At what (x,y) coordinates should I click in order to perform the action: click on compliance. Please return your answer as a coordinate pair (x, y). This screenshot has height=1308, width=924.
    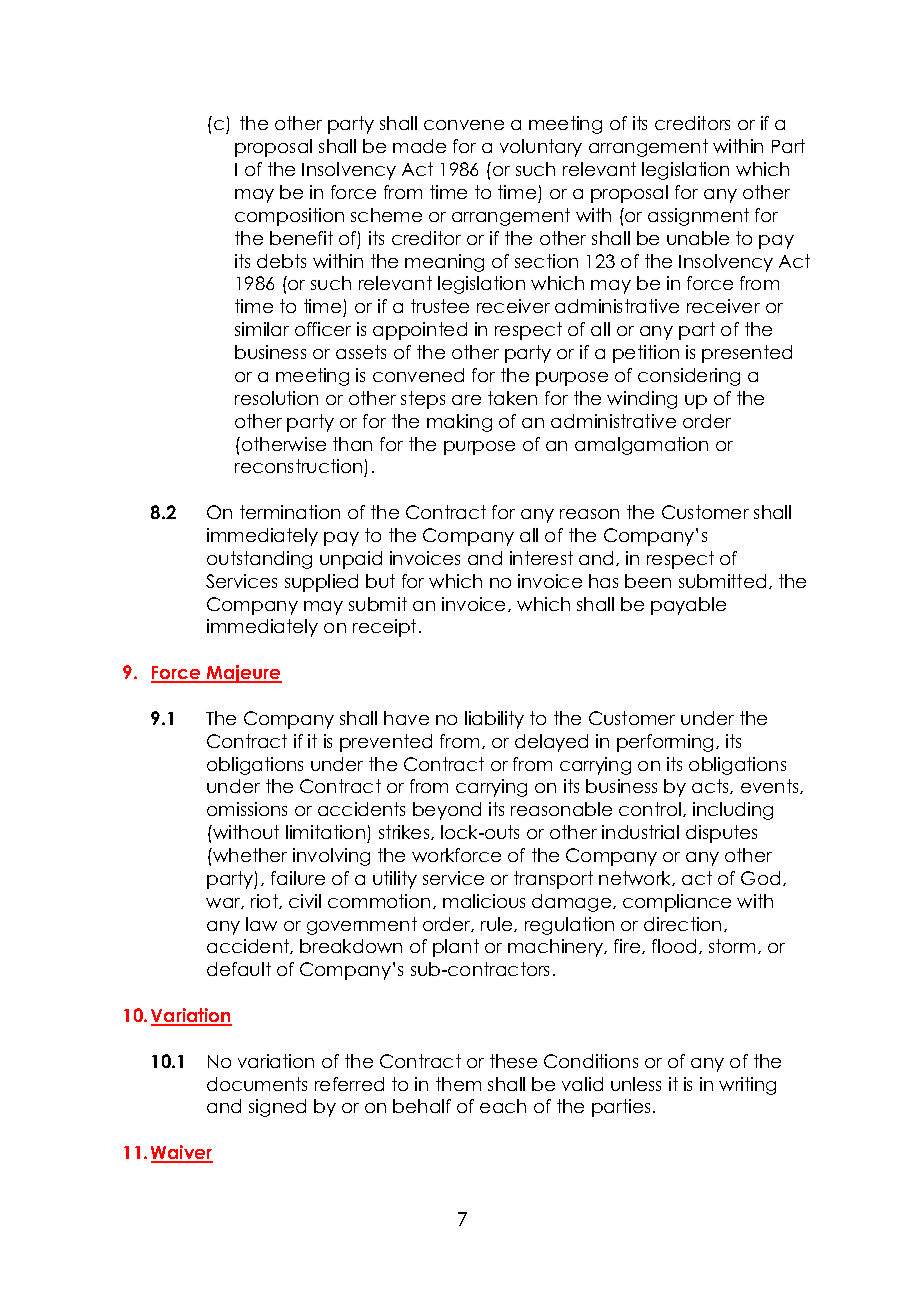
    Looking at the image, I should click on (677, 903).
